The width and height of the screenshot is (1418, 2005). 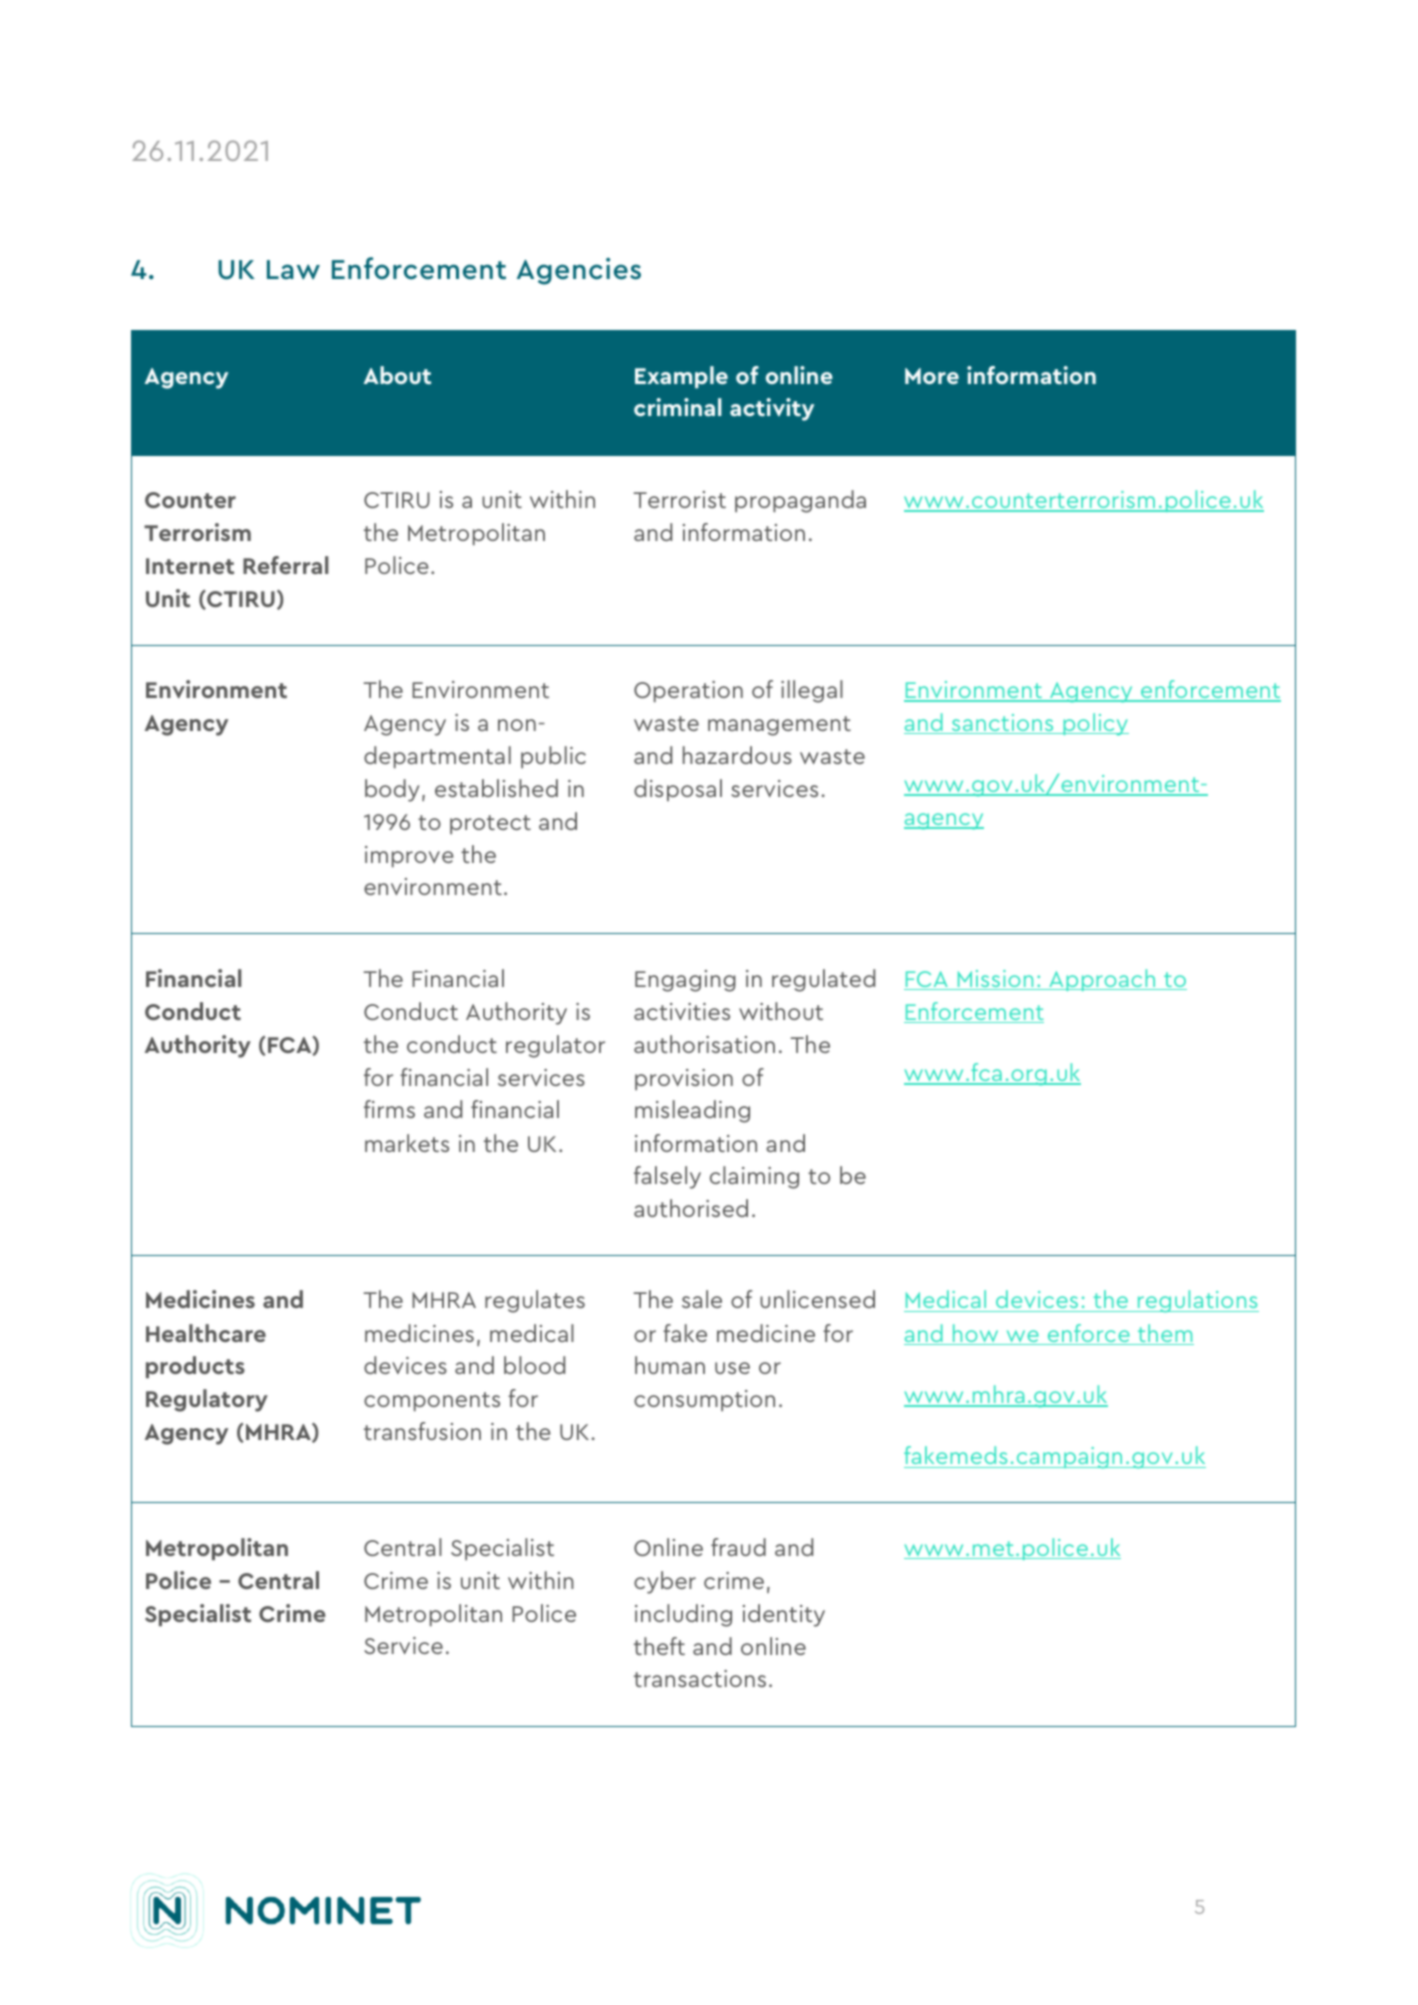 I want to click on policy, so click(x=1095, y=724).
